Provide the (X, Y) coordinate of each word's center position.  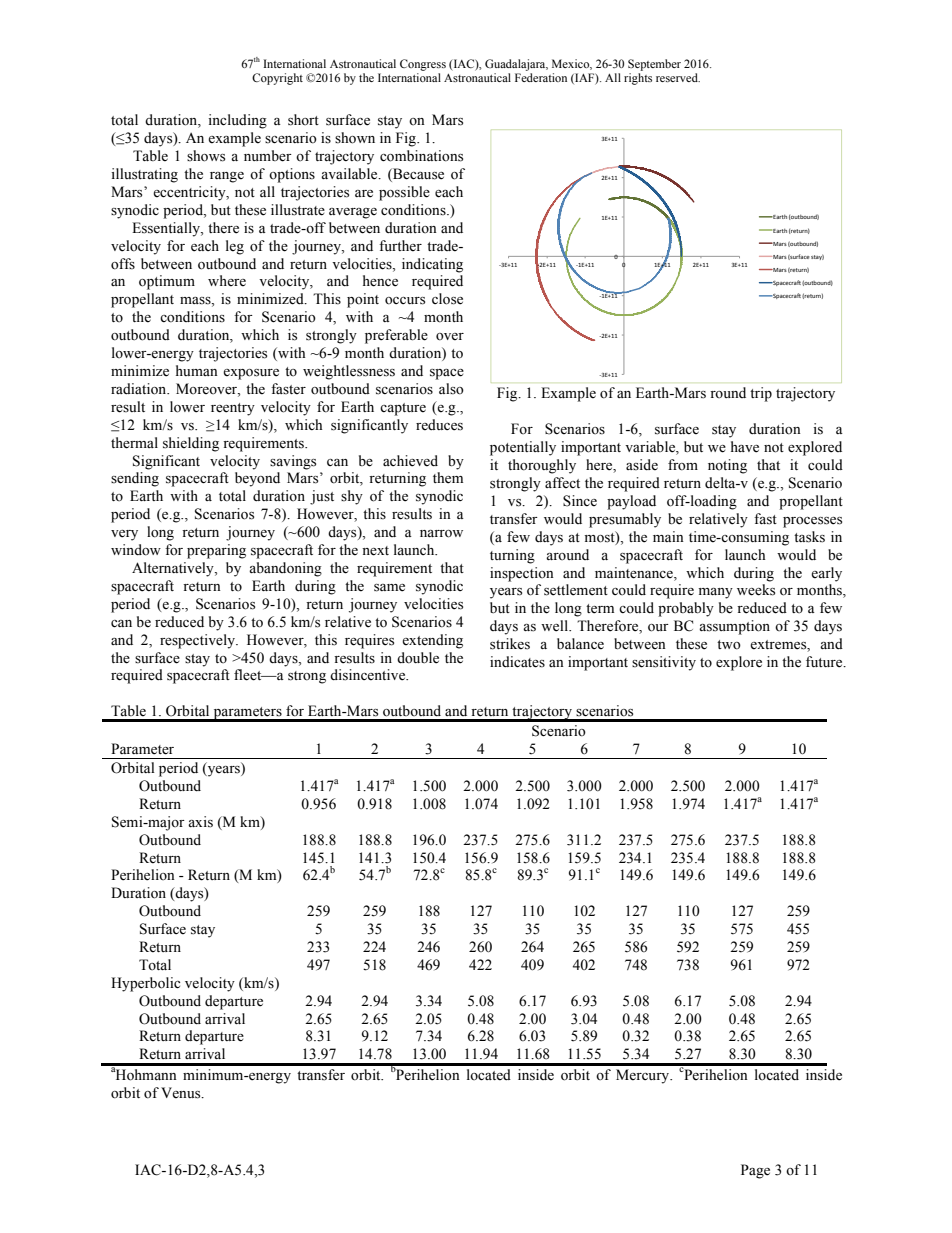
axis (200, 822)
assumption (734, 627)
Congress (423, 65)
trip (761, 394)
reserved (678, 77)
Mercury (644, 1076)
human (197, 370)
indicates (517, 662)
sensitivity (664, 663)
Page (755, 1171)
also (451, 389)
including (237, 121)
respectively (198, 641)
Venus (182, 1093)
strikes (510, 644)
